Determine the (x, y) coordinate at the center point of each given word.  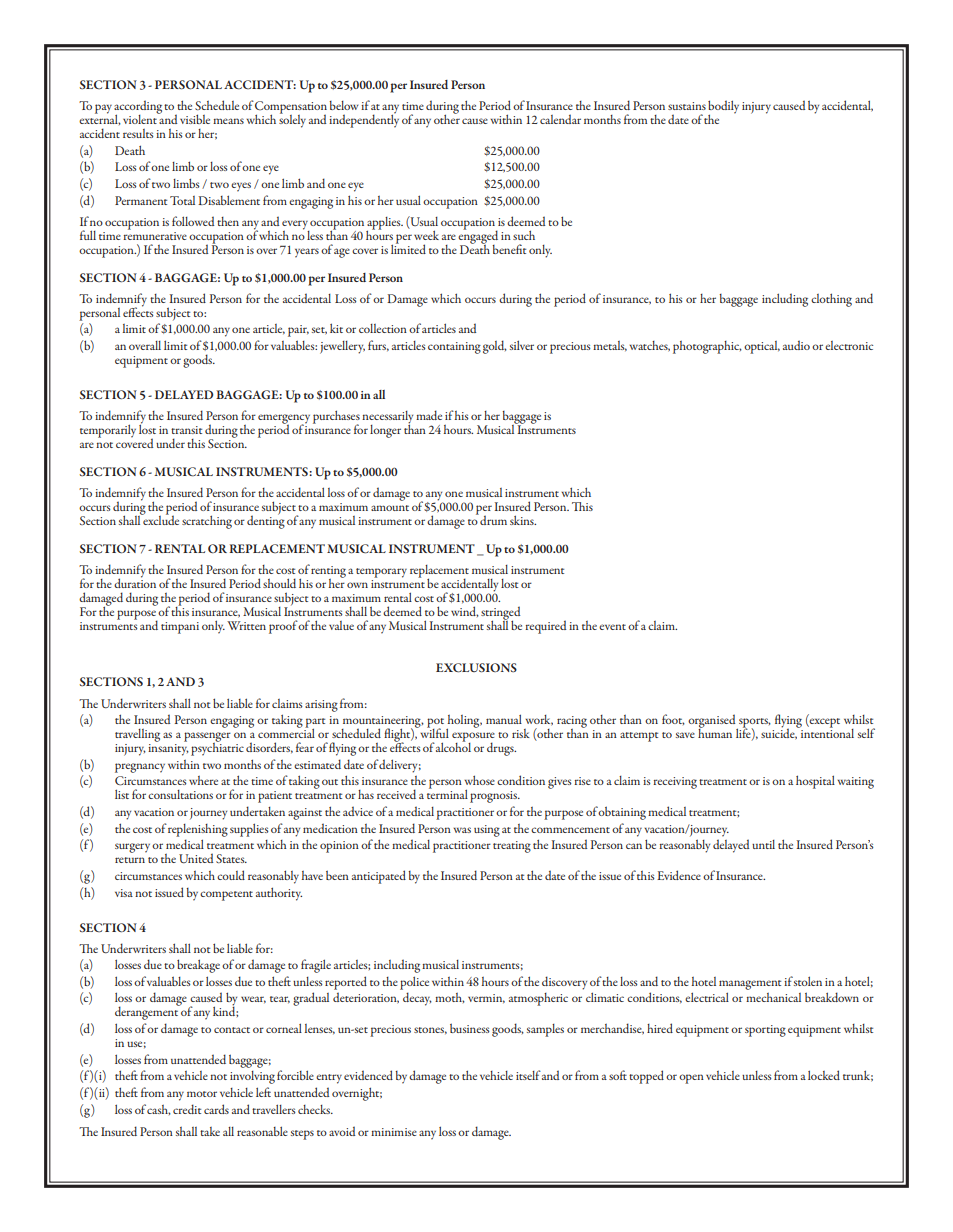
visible (195, 119)
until (763, 844)
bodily (723, 108)
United (196, 858)
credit (187, 1109)
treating (512, 847)
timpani (180, 628)
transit (186, 430)
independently (364, 120)
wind (465, 611)
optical (762, 347)
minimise (394, 1132)
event (612, 627)
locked (824, 1075)
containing (454, 348)
